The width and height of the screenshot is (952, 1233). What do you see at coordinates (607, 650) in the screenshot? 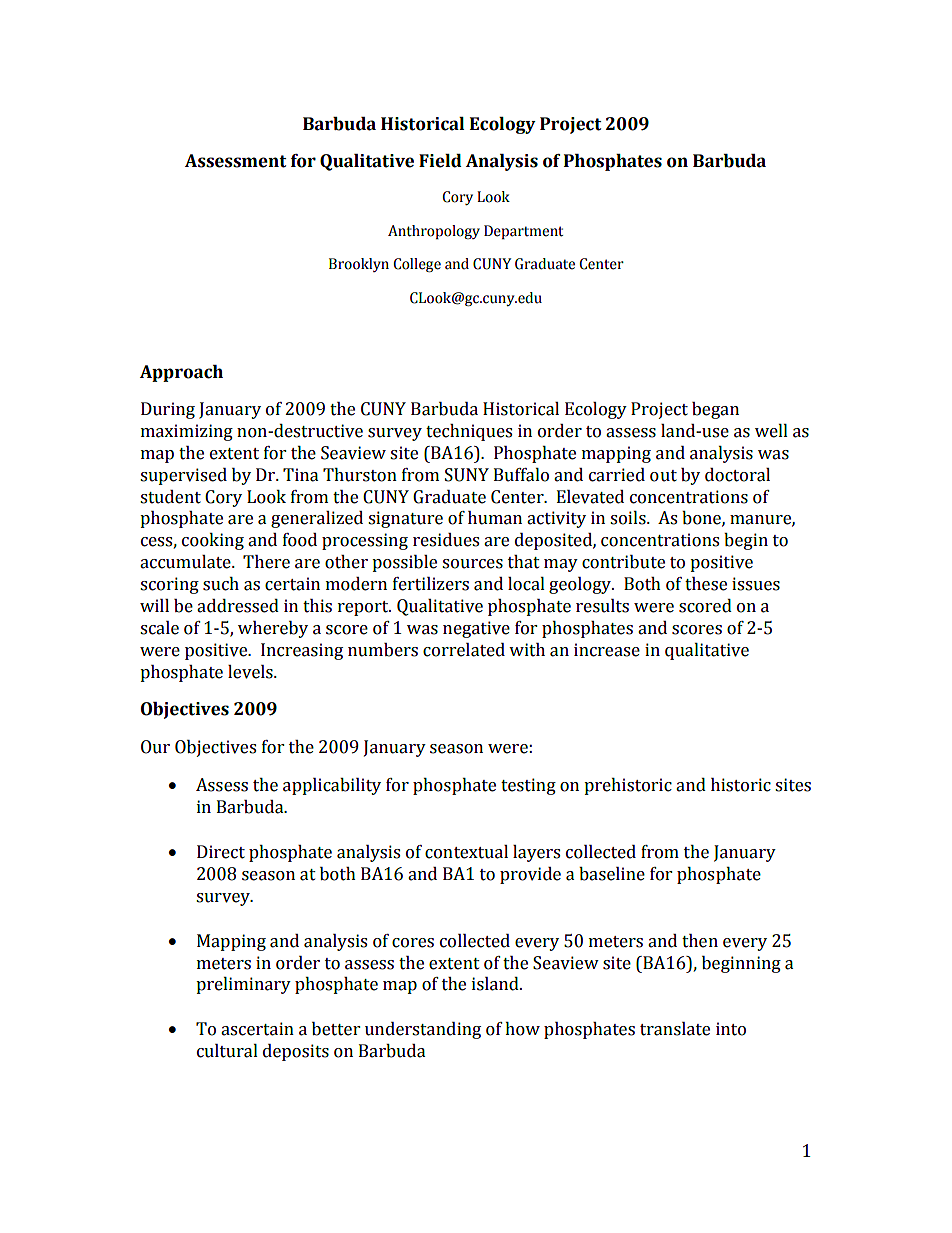
I see `increase` at bounding box center [607, 650].
